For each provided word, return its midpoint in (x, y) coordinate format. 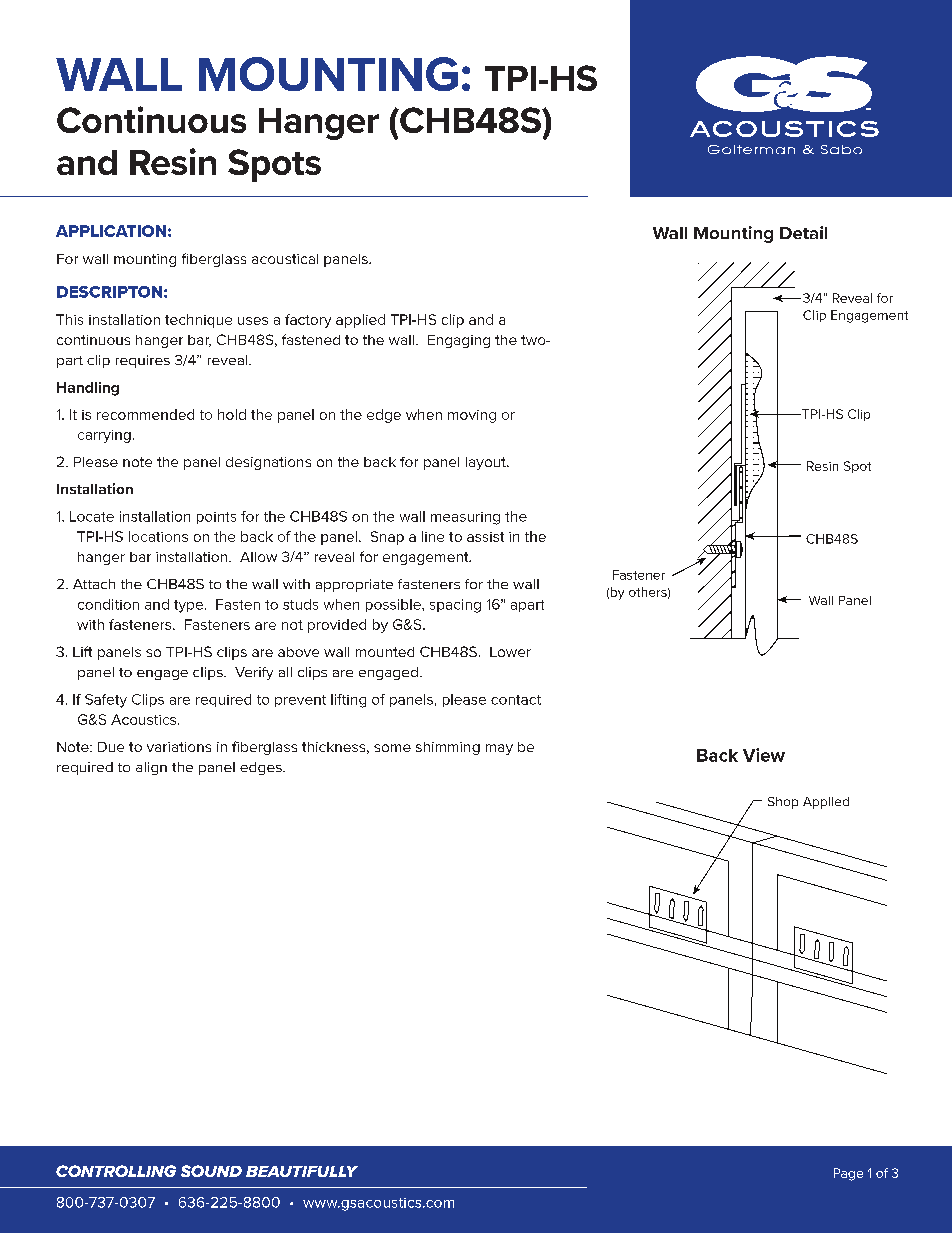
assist (485, 537)
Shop (783, 803)
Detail (803, 232)
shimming (448, 748)
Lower (510, 652)
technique (198, 321)
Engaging (459, 341)
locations (158, 536)
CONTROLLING (116, 1171)
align (151, 768)
